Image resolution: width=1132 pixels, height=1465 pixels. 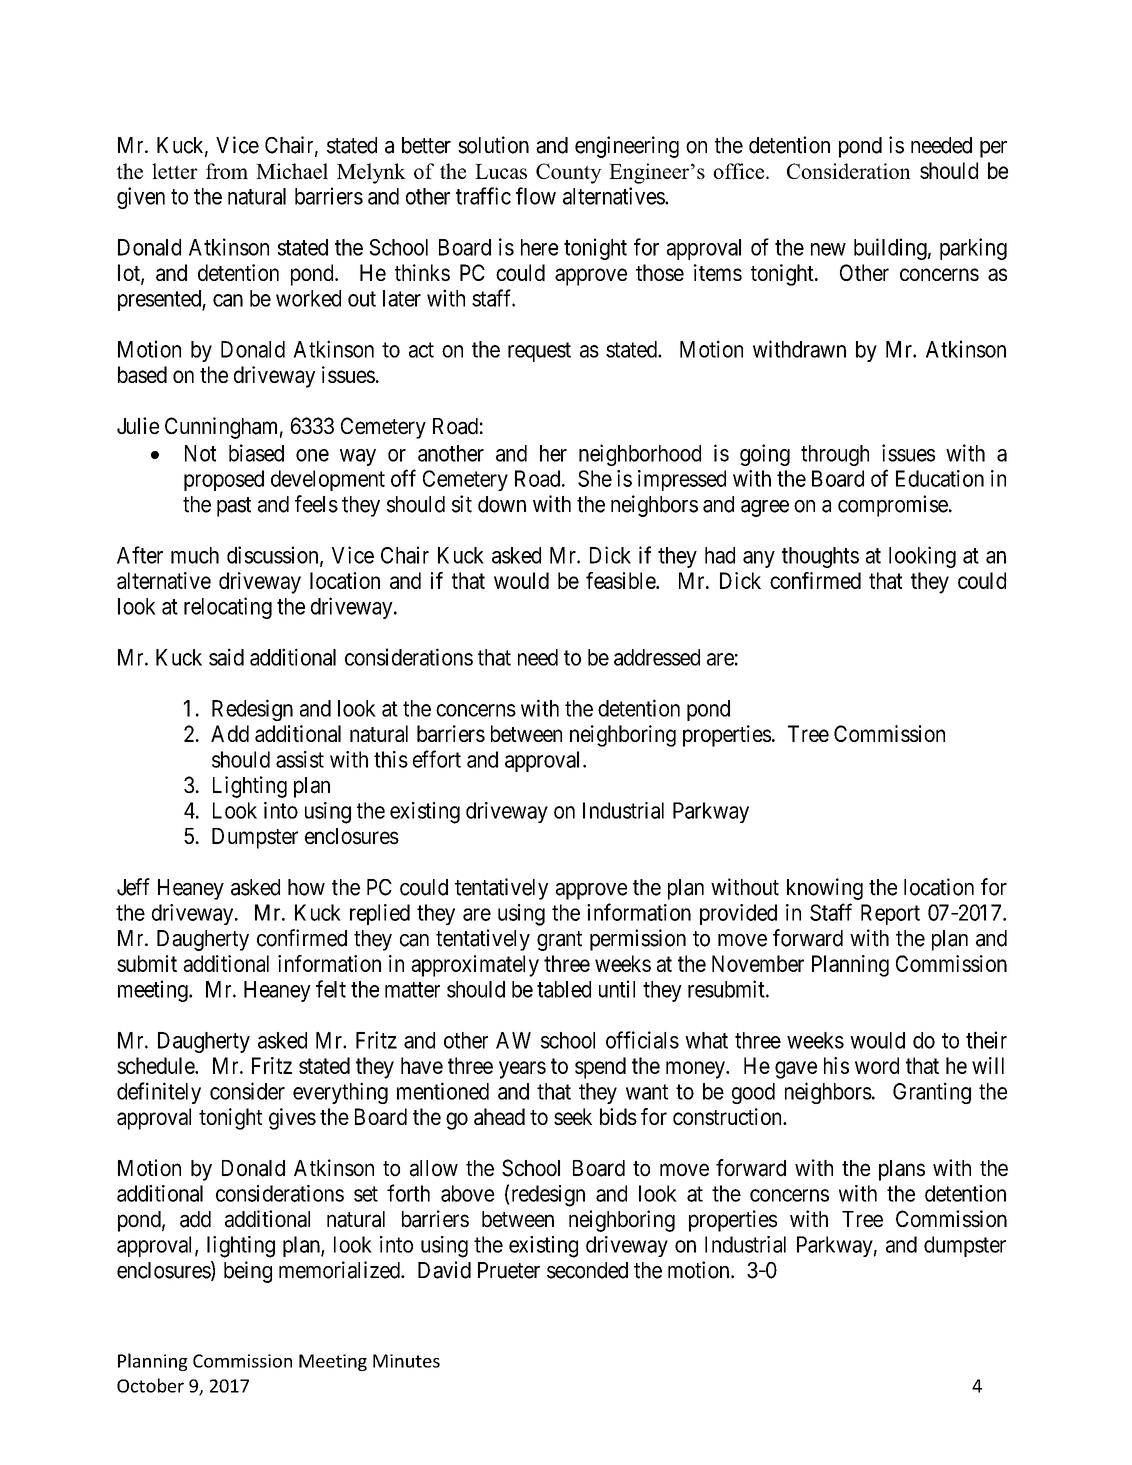 I want to click on seconded, so click(x=587, y=1270).
